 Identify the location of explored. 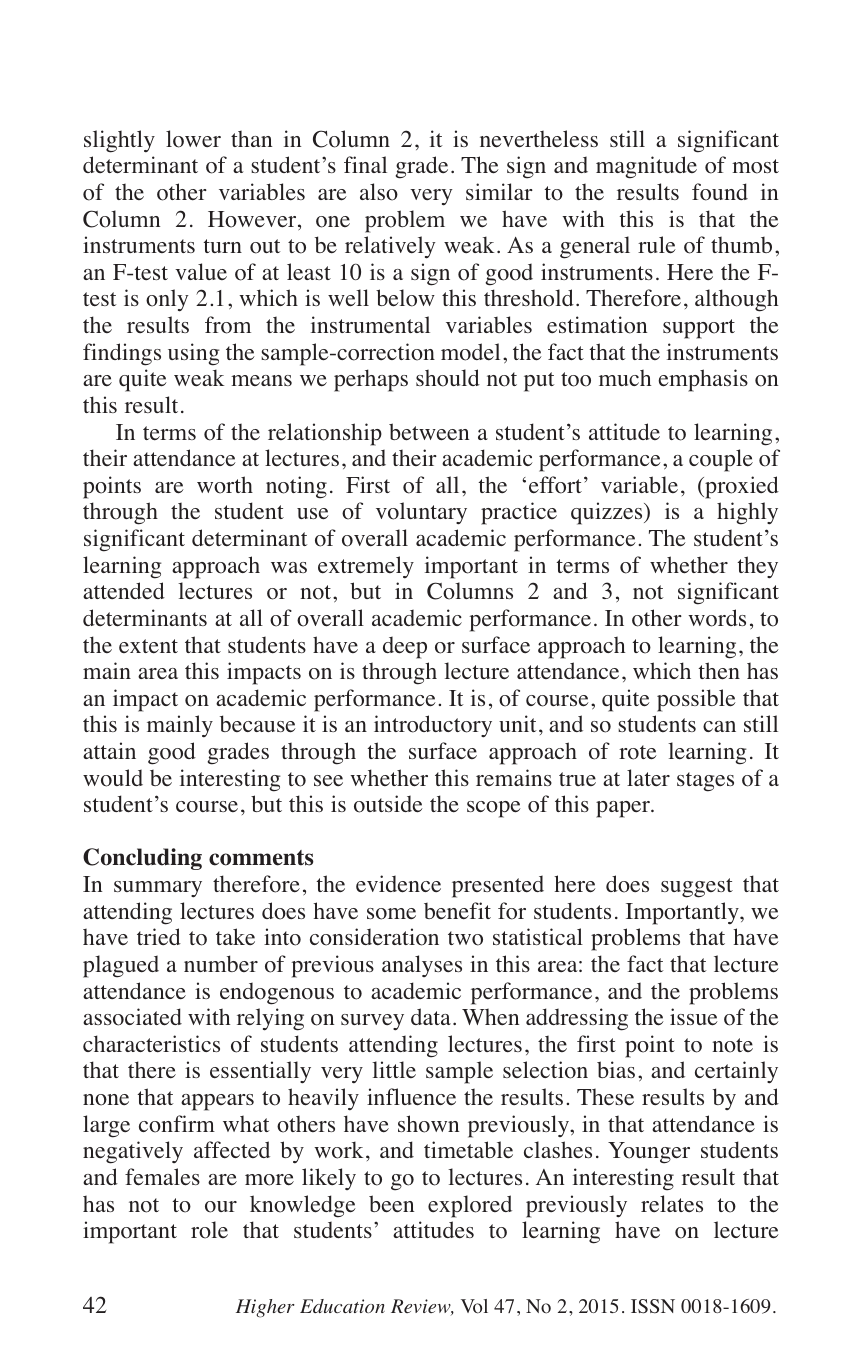
(470, 1206).
